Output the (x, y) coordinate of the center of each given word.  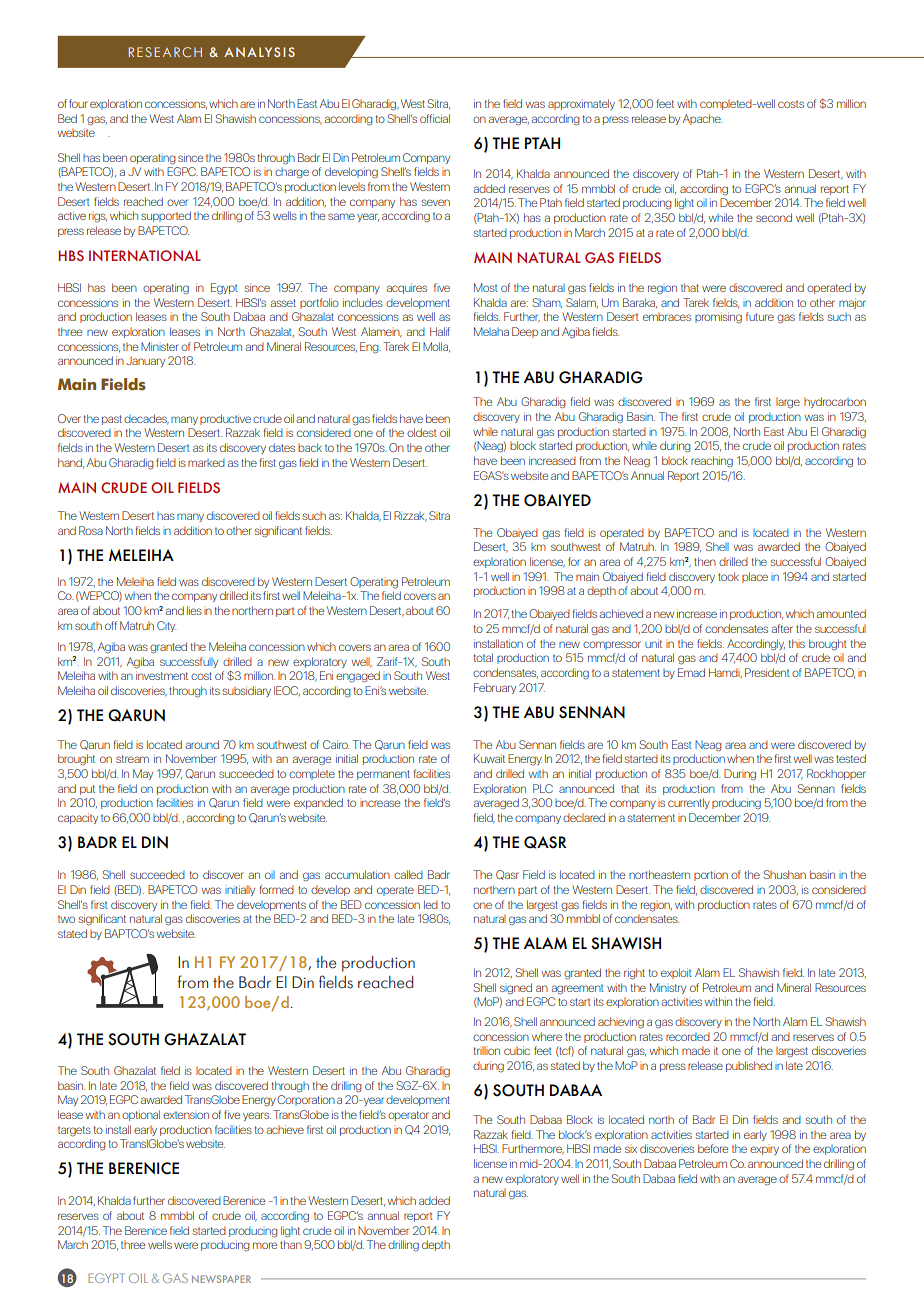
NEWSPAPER (221, 1279)
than (291, 1244)
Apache (702, 119)
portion (711, 875)
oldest (422, 432)
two (66, 919)
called (408, 874)
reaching (712, 462)
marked (206, 463)
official (435, 118)
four (78, 103)
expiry (764, 1150)
